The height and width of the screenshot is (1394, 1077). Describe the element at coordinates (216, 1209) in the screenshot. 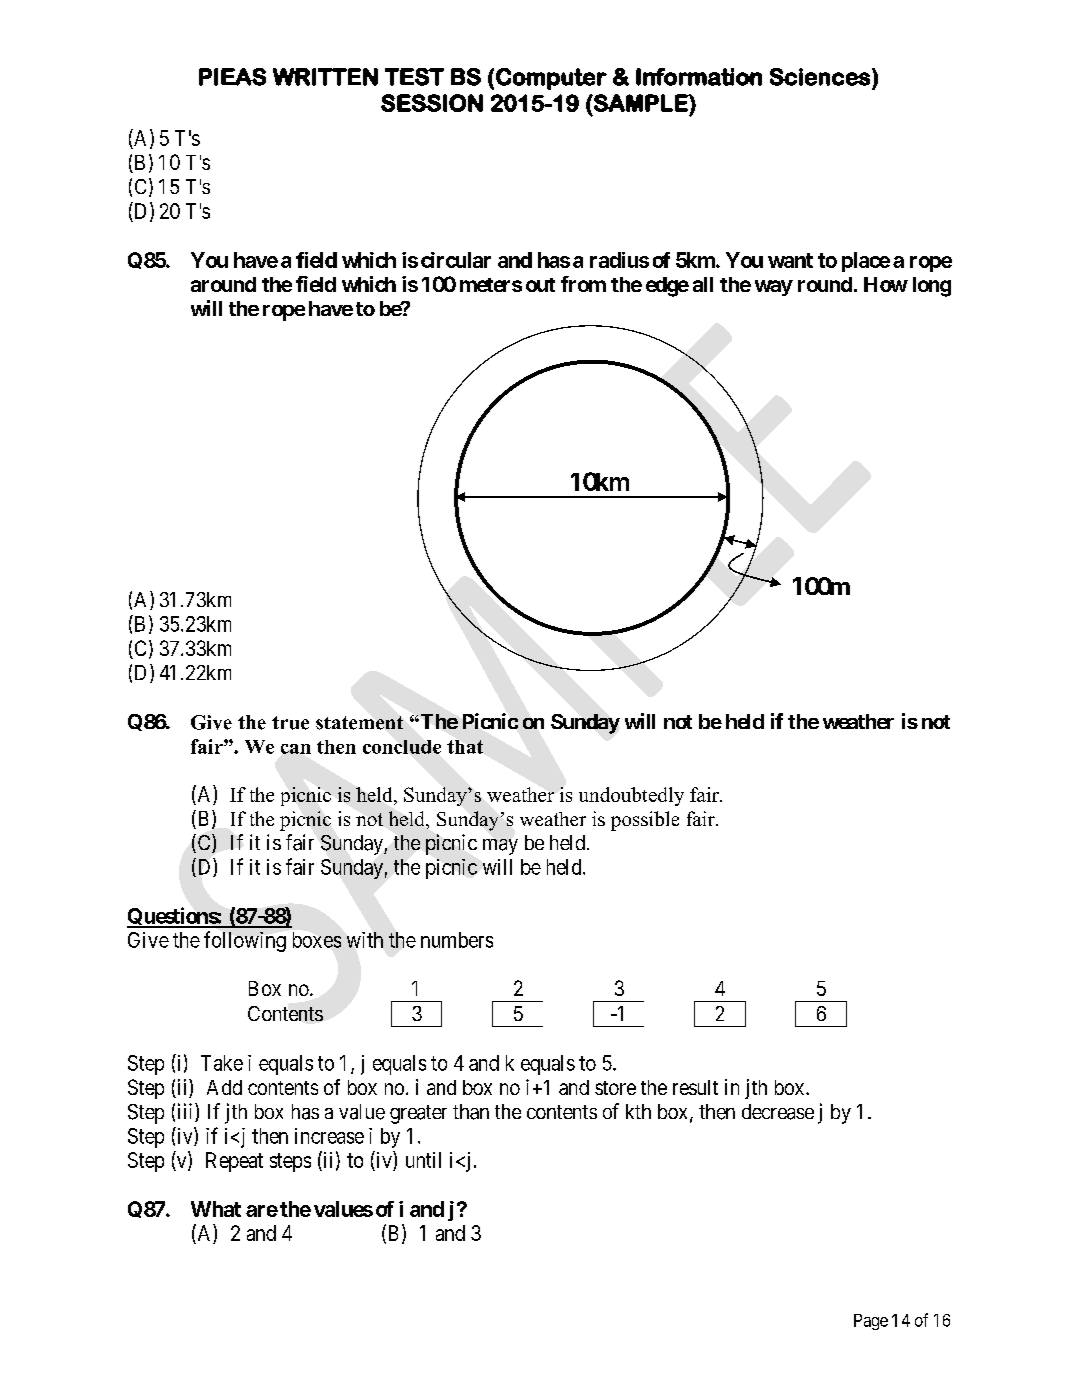

I see `What` at that location.
